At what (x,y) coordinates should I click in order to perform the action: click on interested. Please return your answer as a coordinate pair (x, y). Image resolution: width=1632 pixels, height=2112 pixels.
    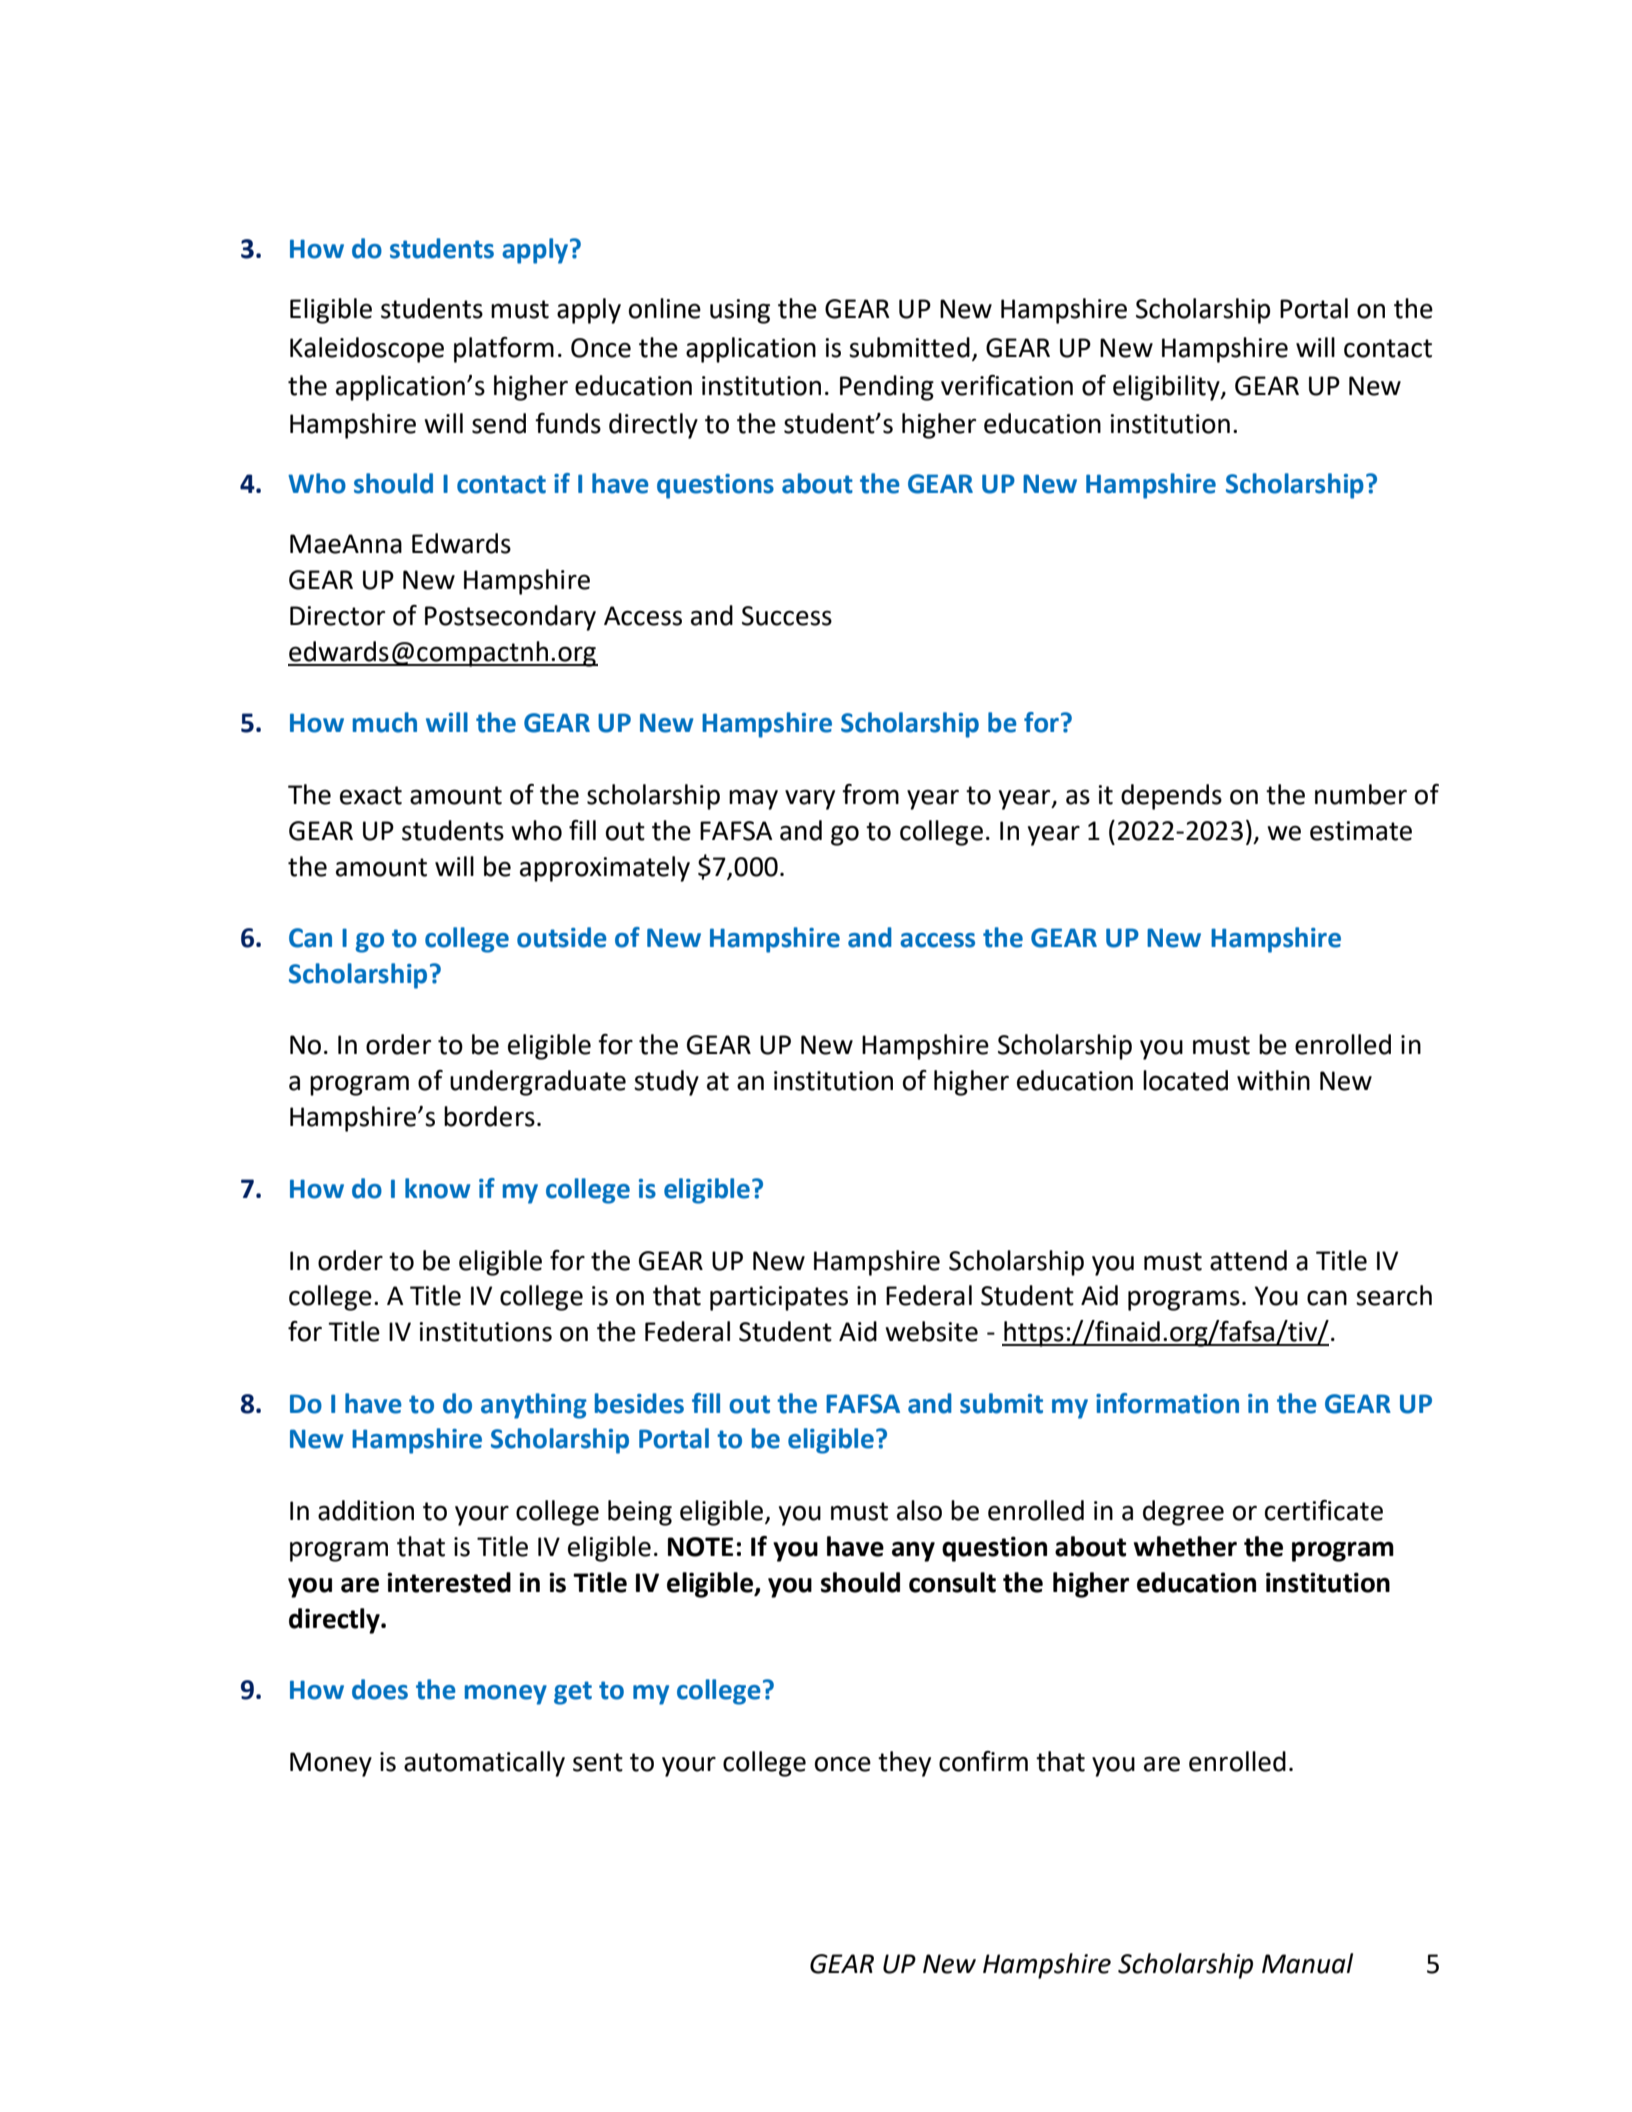
    Looking at the image, I should click on (449, 1582).
